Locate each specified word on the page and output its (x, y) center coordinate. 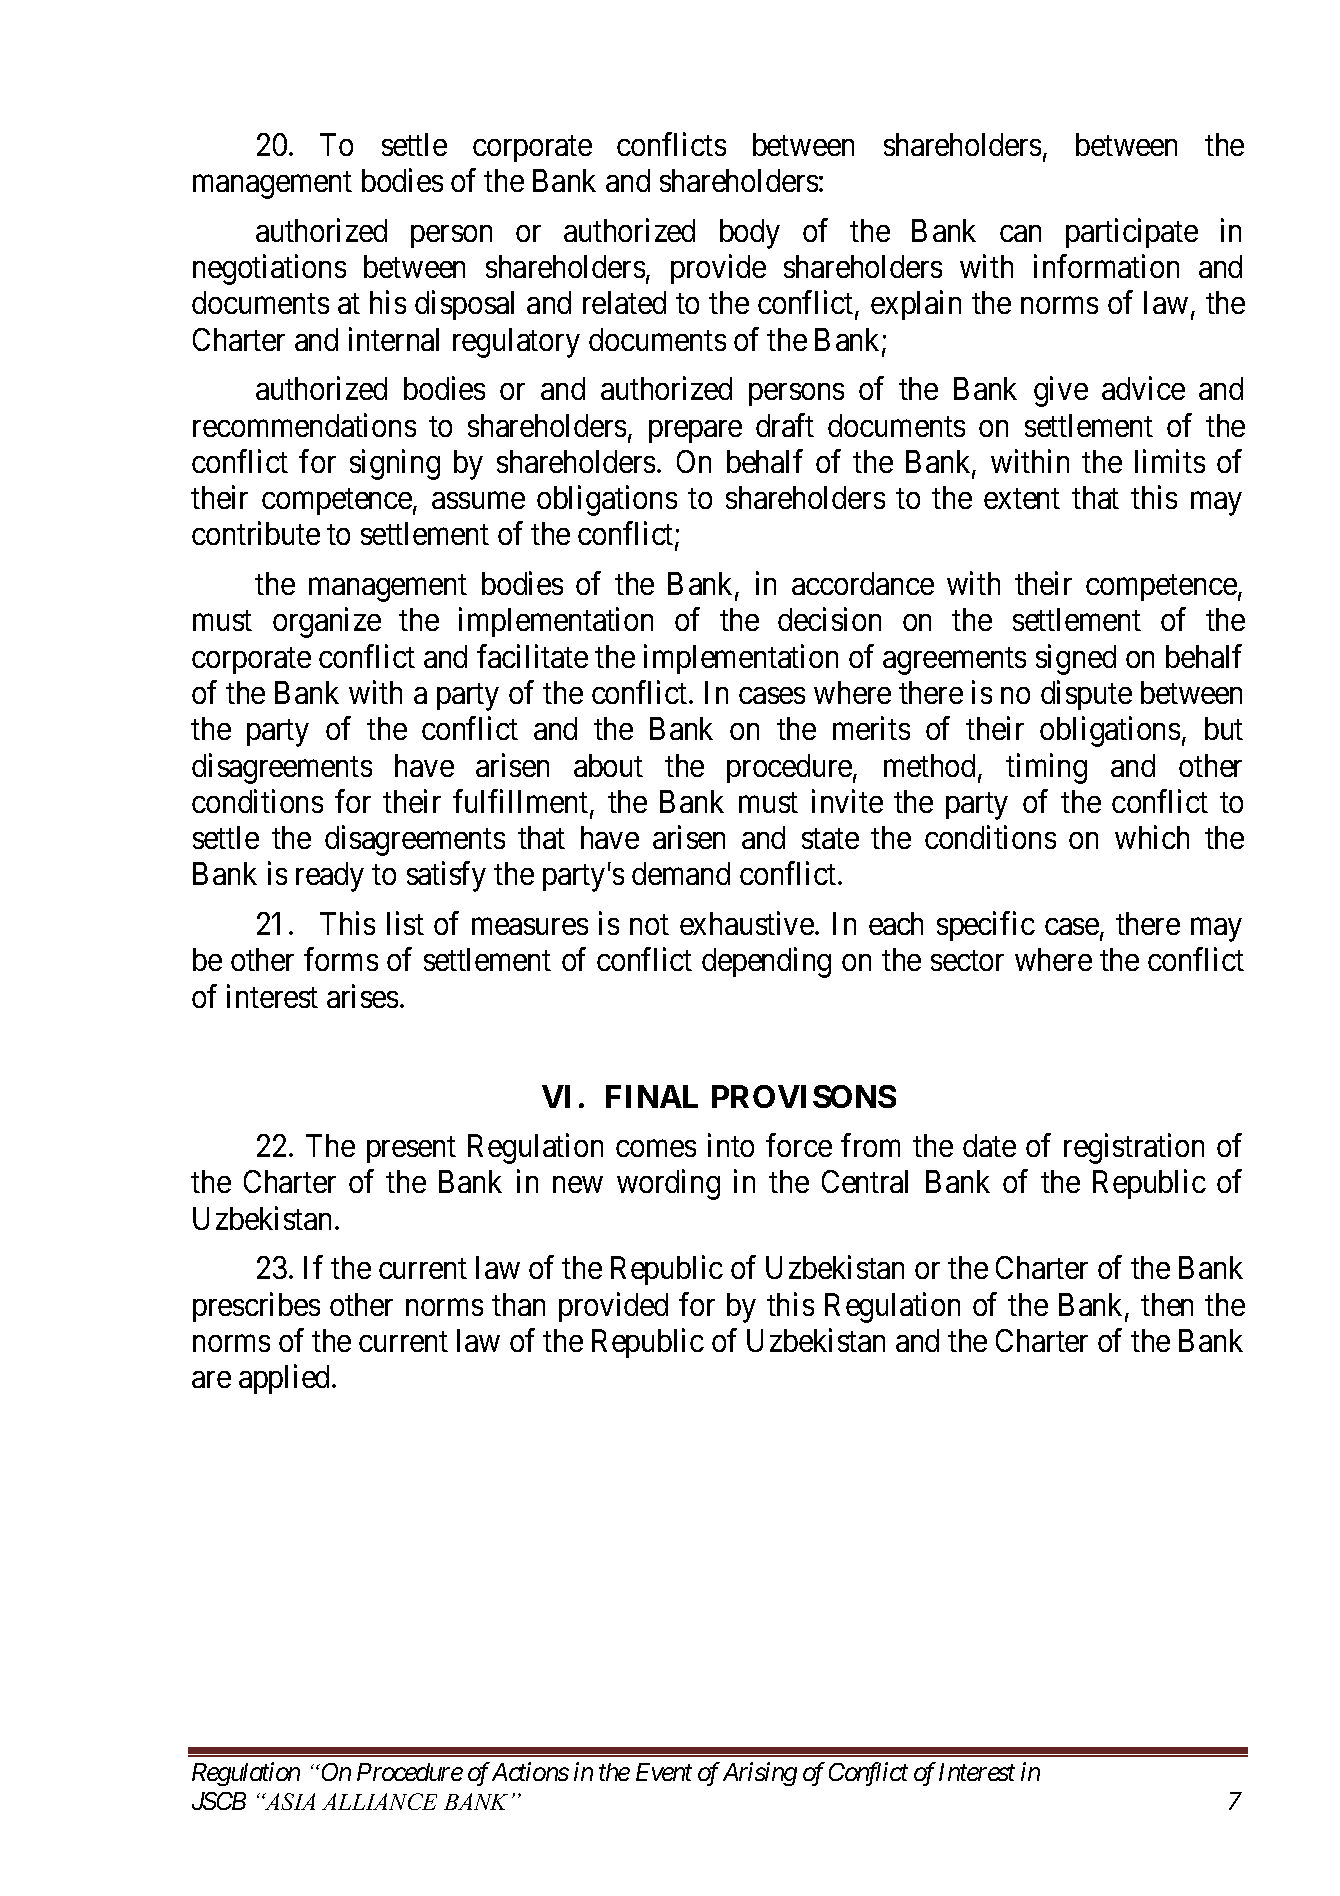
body (750, 234)
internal (394, 339)
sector (967, 961)
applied (286, 1379)
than (518, 1304)
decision (829, 619)
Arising (760, 1774)
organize (327, 623)
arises (362, 996)
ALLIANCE (379, 1801)
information (1106, 266)
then (1167, 1304)
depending (766, 963)
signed (1076, 659)
